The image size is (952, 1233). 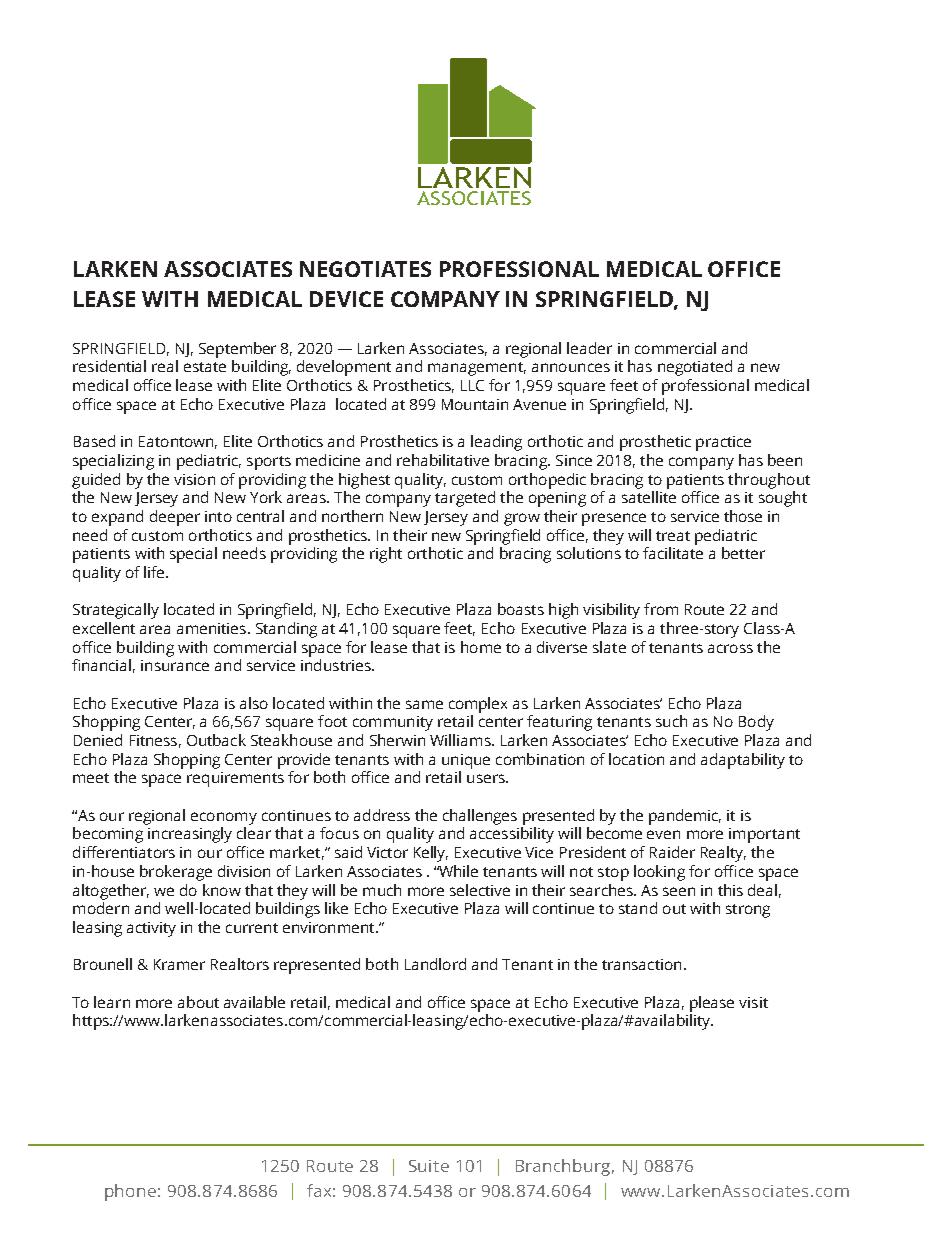 I want to click on Landlord, so click(x=435, y=964).
